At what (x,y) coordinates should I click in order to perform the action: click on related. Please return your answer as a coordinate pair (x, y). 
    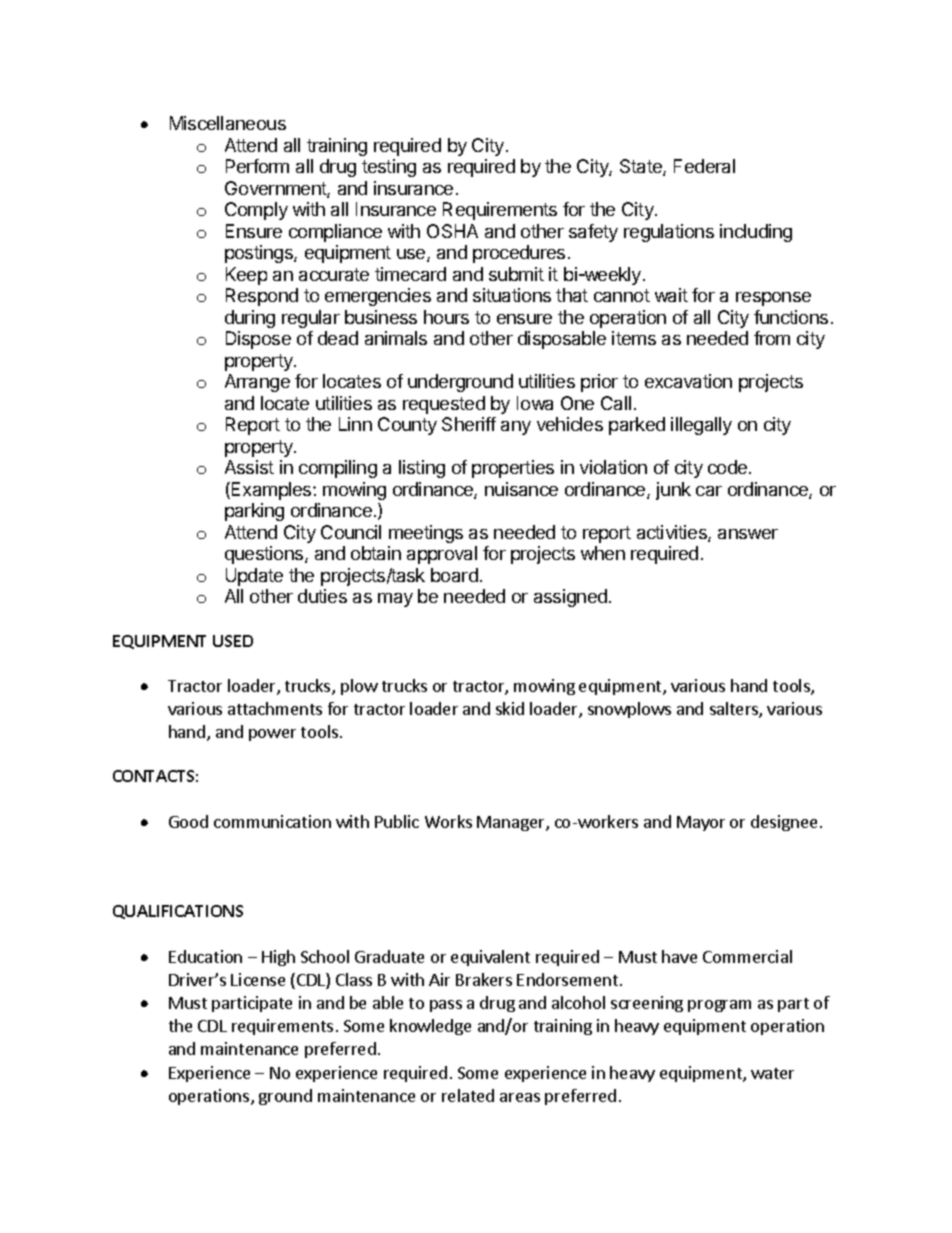
    Looking at the image, I should click on (468, 1095).
